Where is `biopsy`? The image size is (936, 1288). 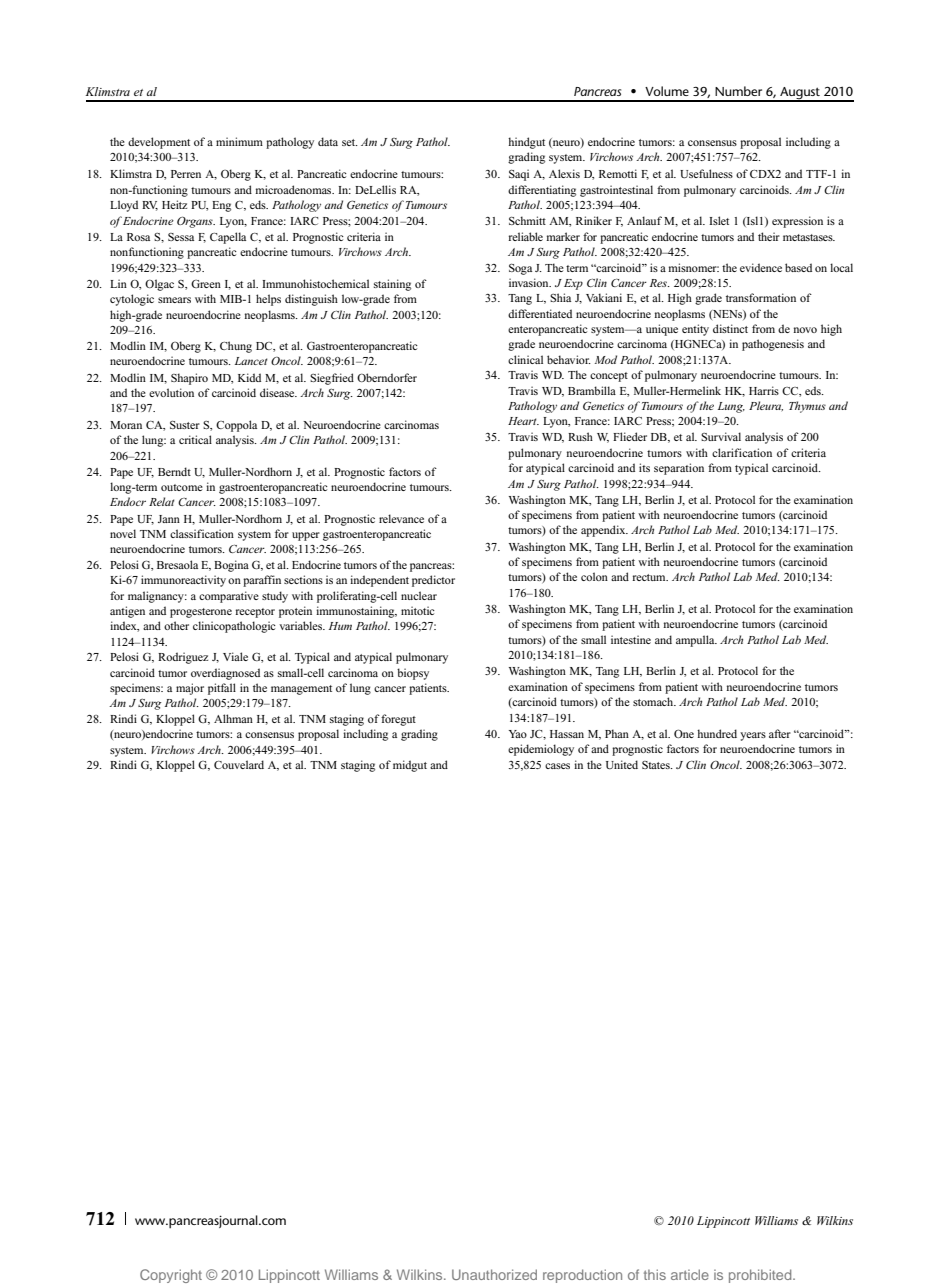 biopsy is located at coordinates (413, 674).
